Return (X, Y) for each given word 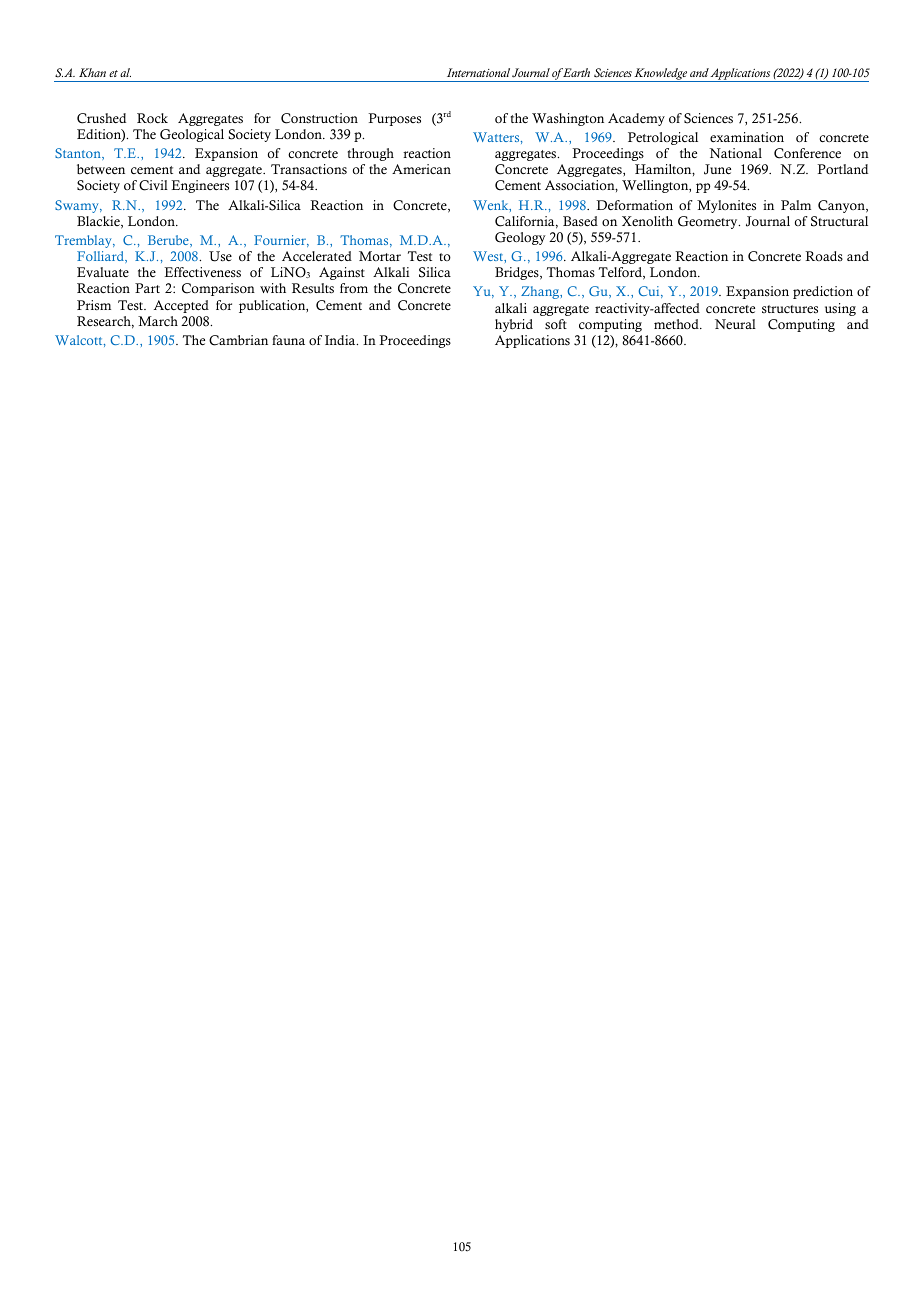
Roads (824, 256)
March (158, 321)
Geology (520, 238)
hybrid (514, 325)
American (421, 169)
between (101, 169)
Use (220, 256)
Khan (92, 72)
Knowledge (661, 75)
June (717, 169)
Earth (575, 72)
